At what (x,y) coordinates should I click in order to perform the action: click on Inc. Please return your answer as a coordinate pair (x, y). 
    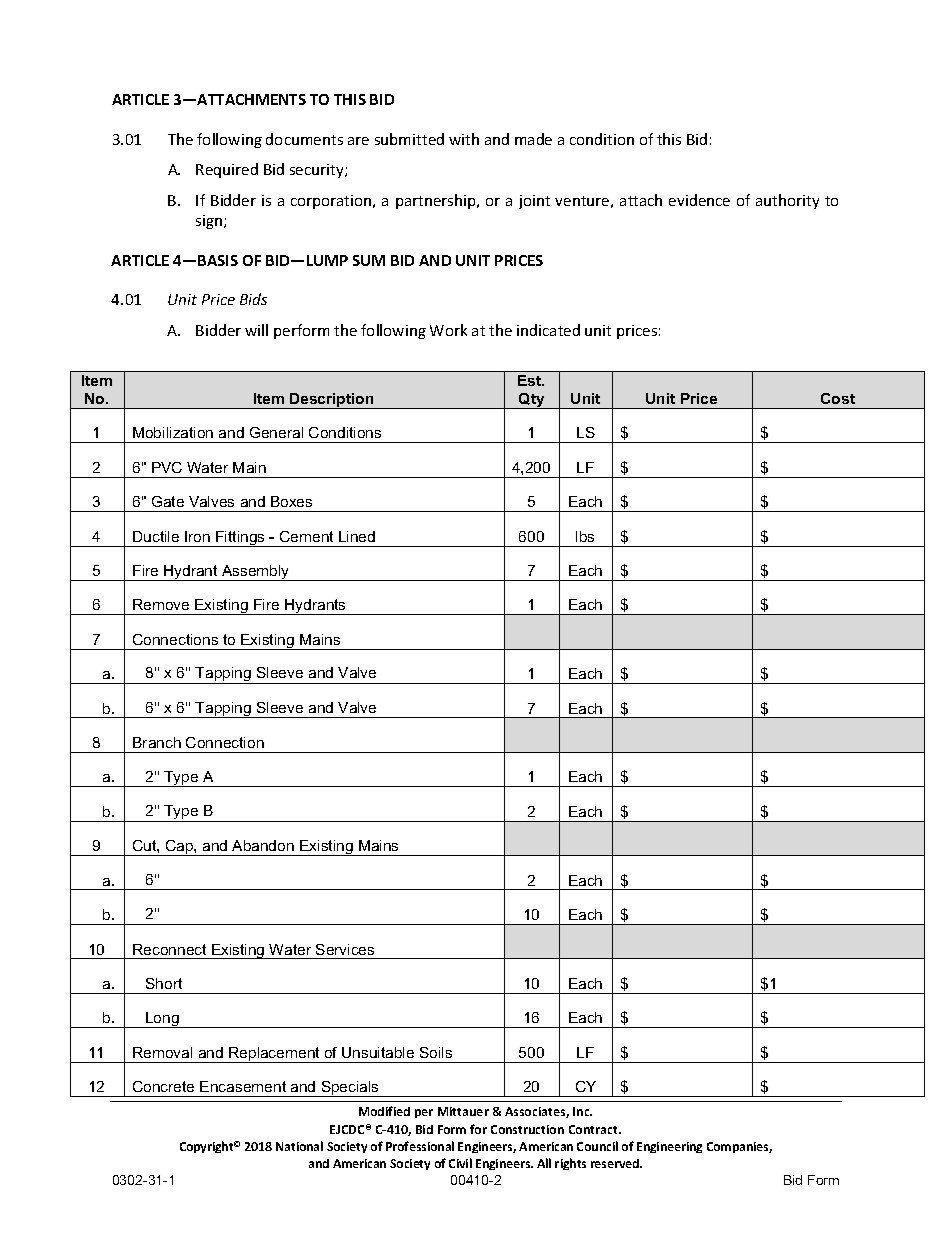
    Looking at the image, I should click on (582, 1111).
